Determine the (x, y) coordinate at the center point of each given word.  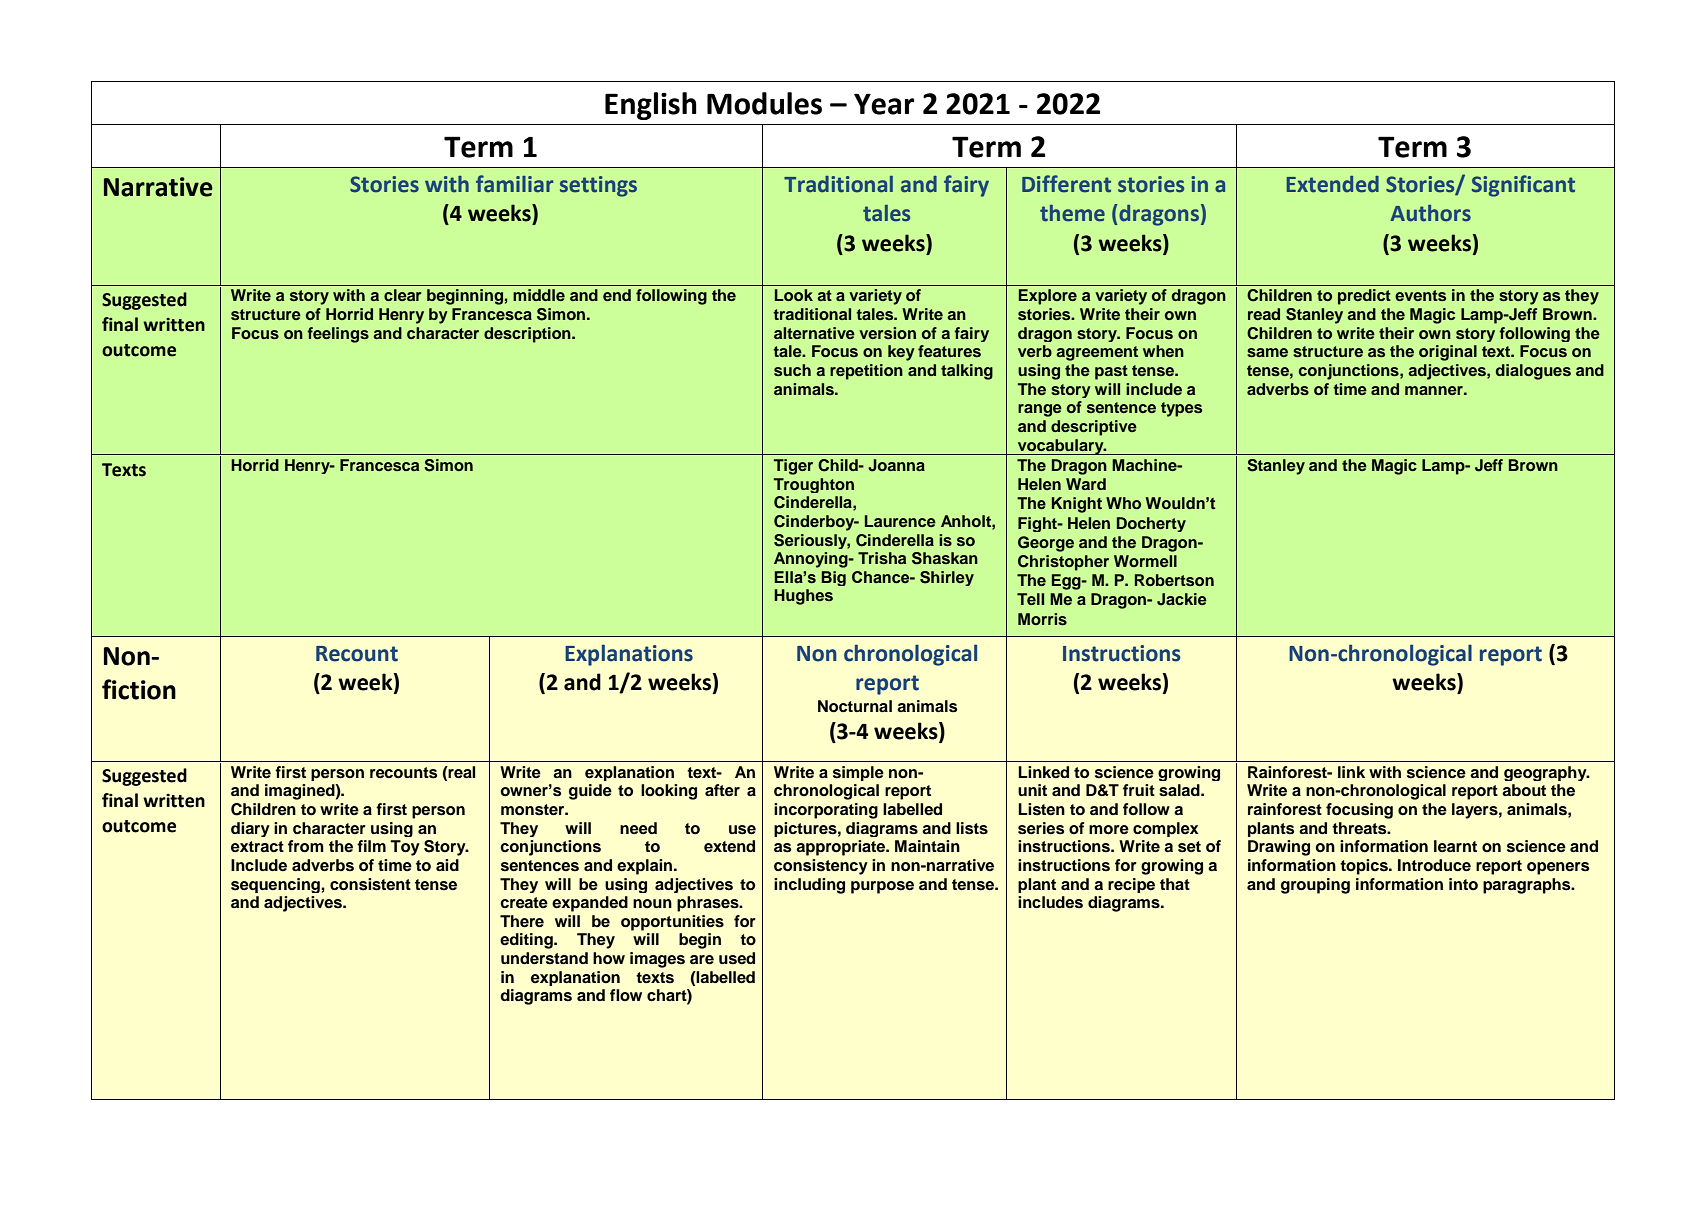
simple (858, 773)
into (1463, 884)
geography (1546, 773)
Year (884, 104)
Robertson (1174, 580)
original (1448, 353)
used (737, 958)
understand (544, 958)
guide (590, 792)
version (887, 333)
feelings (338, 335)
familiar (514, 184)
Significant (1523, 186)
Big (833, 578)
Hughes (803, 597)
